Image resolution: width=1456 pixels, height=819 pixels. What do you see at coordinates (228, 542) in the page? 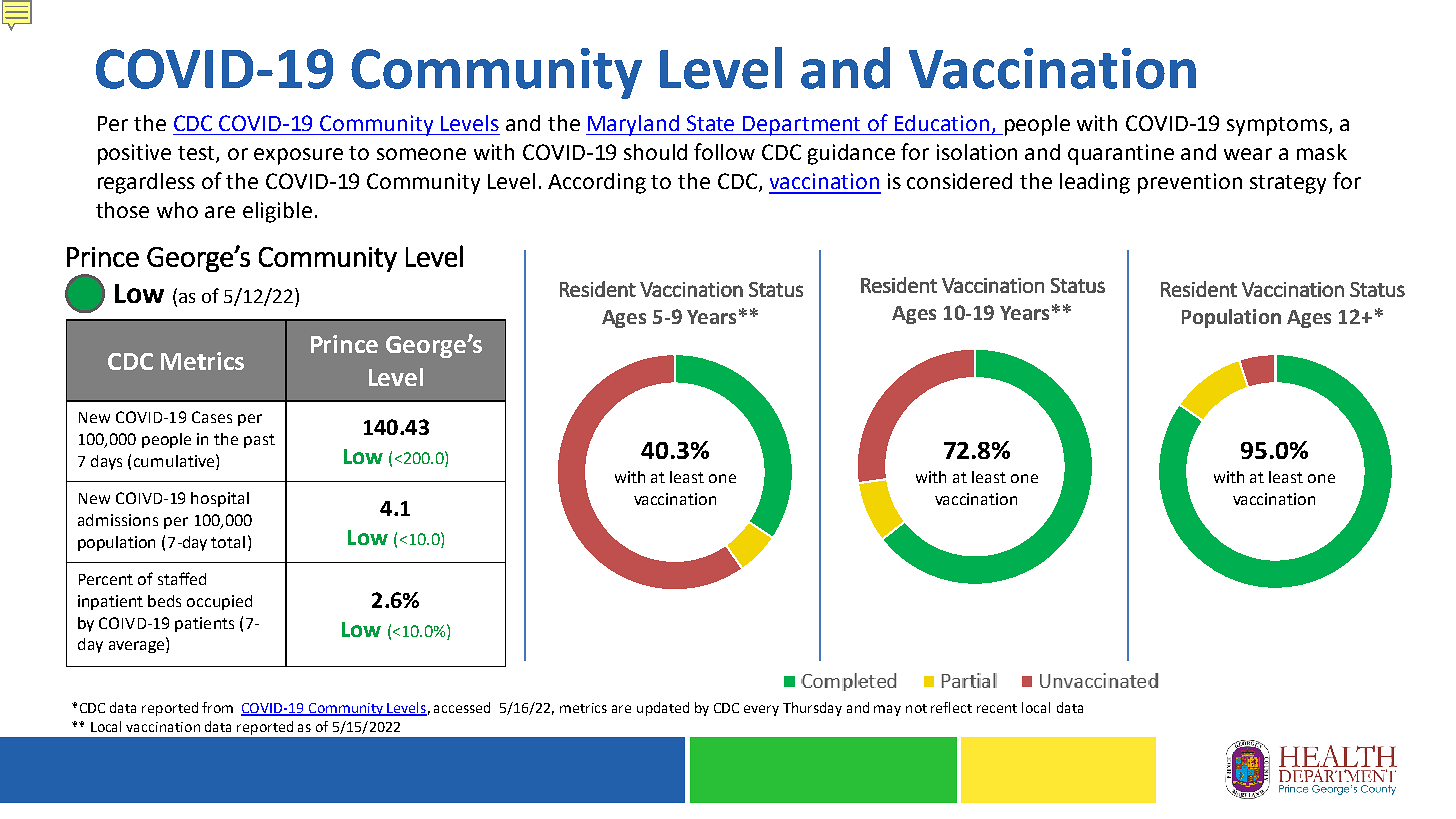
I see `total` at bounding box center [228, 542].
